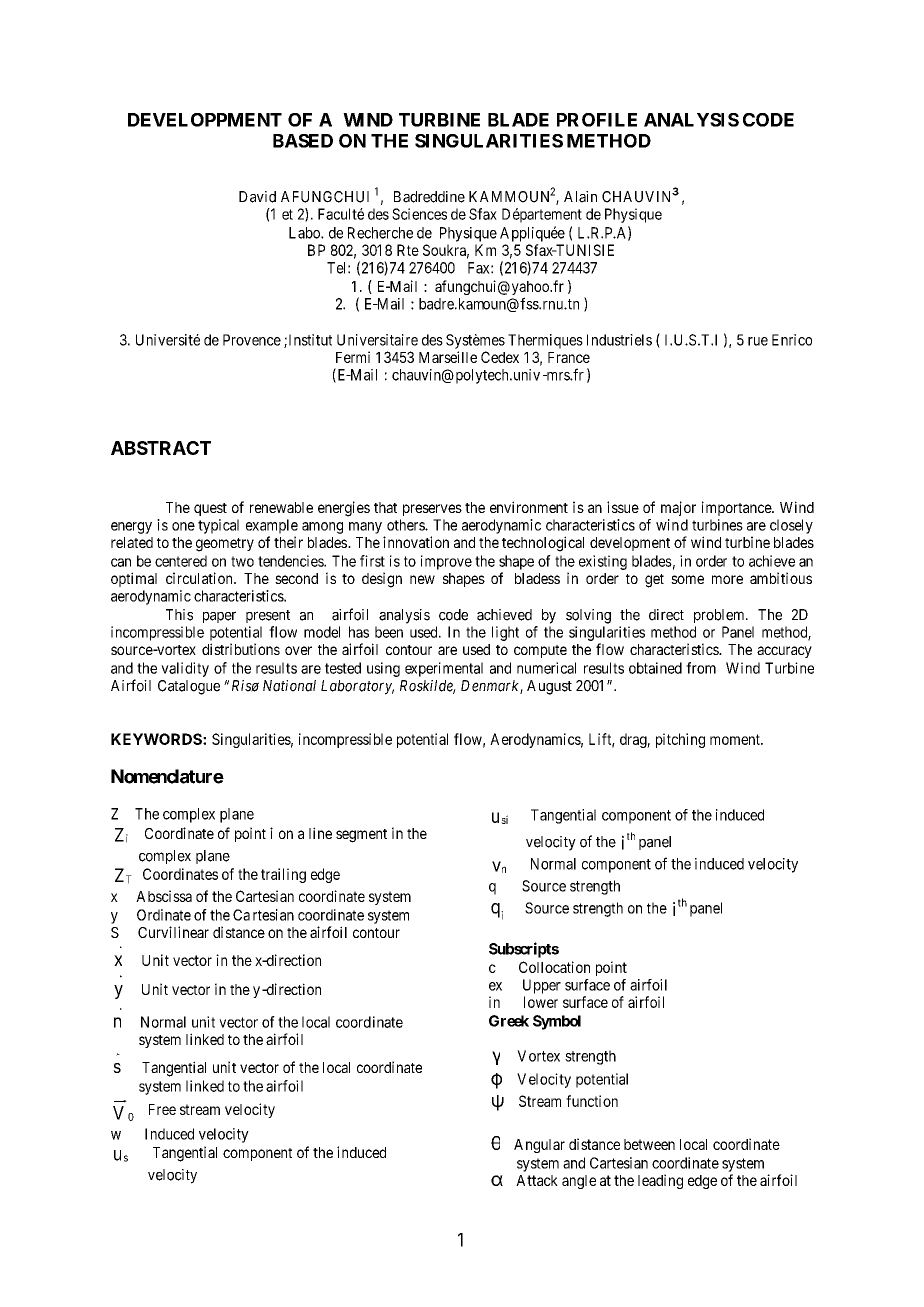  Describe the element at coordinates (210, 509) in the screenshot. I see `quest` at that location.
